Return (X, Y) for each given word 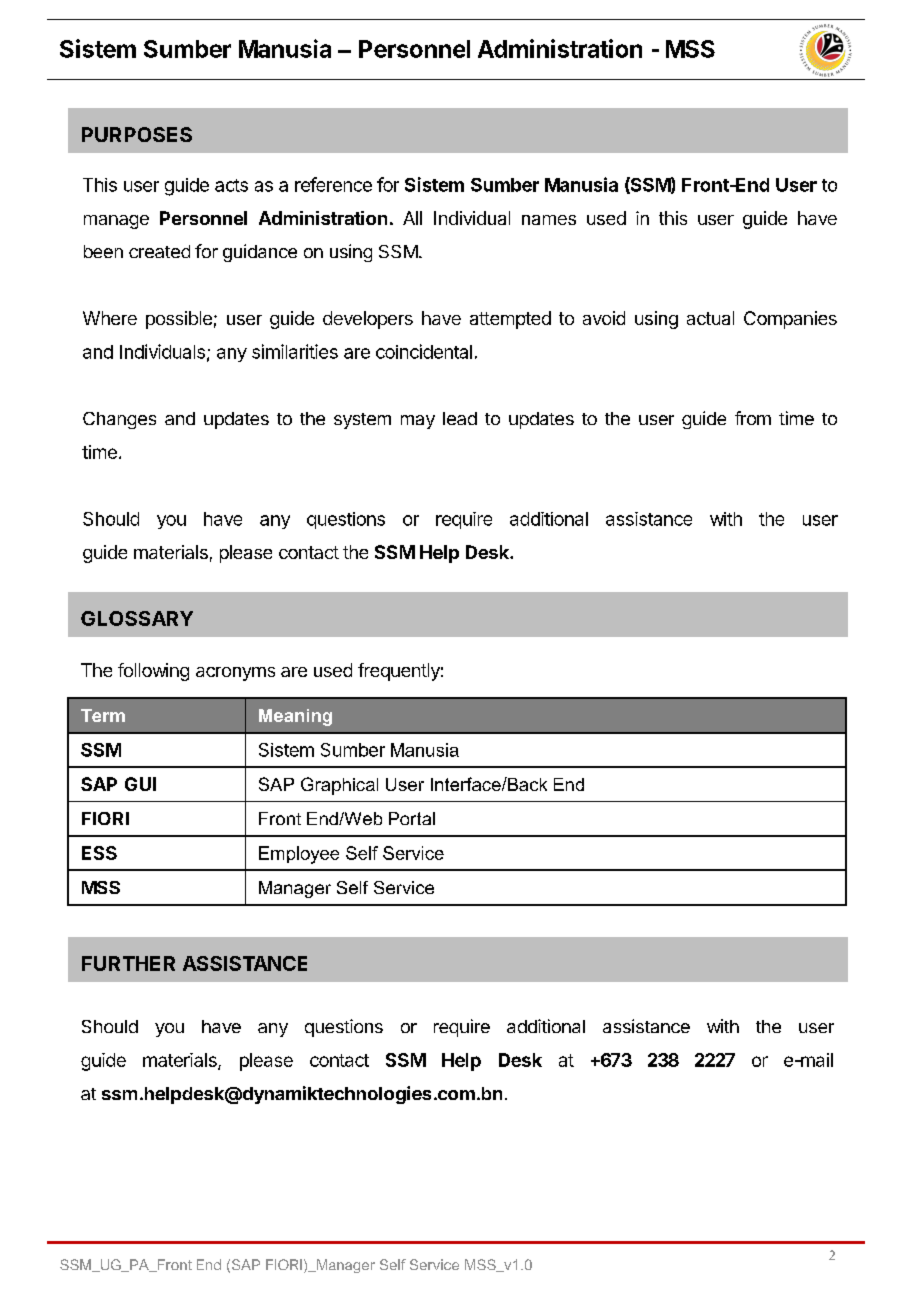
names (549, 220)
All (412, 218)
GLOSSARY (137, 618)
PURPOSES (137, 134)
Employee (299, 855)
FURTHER (128, 963)
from (753, 418)
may (418, 422)
